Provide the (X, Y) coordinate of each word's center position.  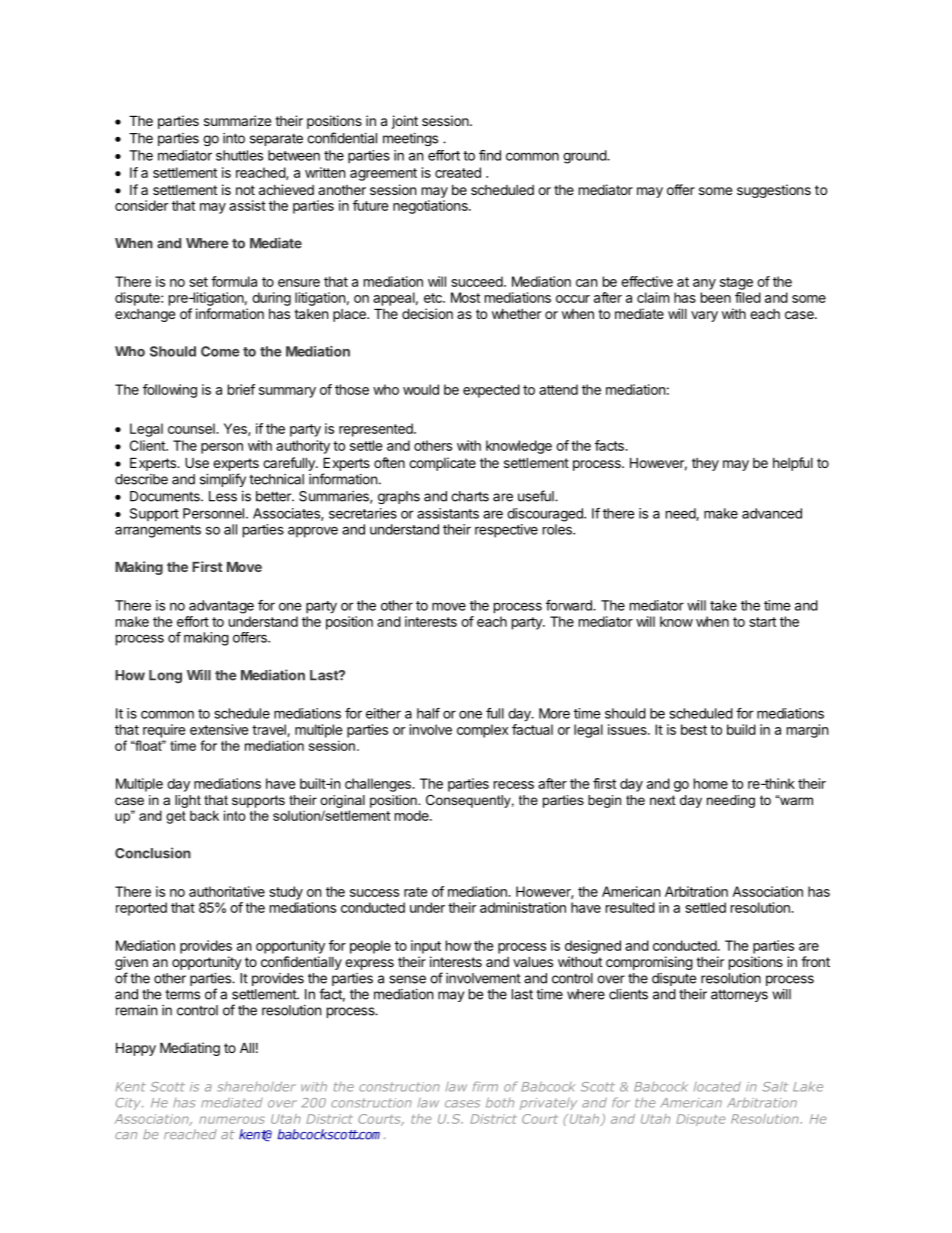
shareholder (256, 1086)
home (711, 783)
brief (241, 389)
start (762, 622)
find (490, 155)
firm (485, 1086)
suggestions (774, 191)
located (717, 1086)
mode (413, 815)
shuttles (239, 155)
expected (491, 391)
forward (570, 605)
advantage (221, 607)
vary (704, 316)
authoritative (227, 891)
